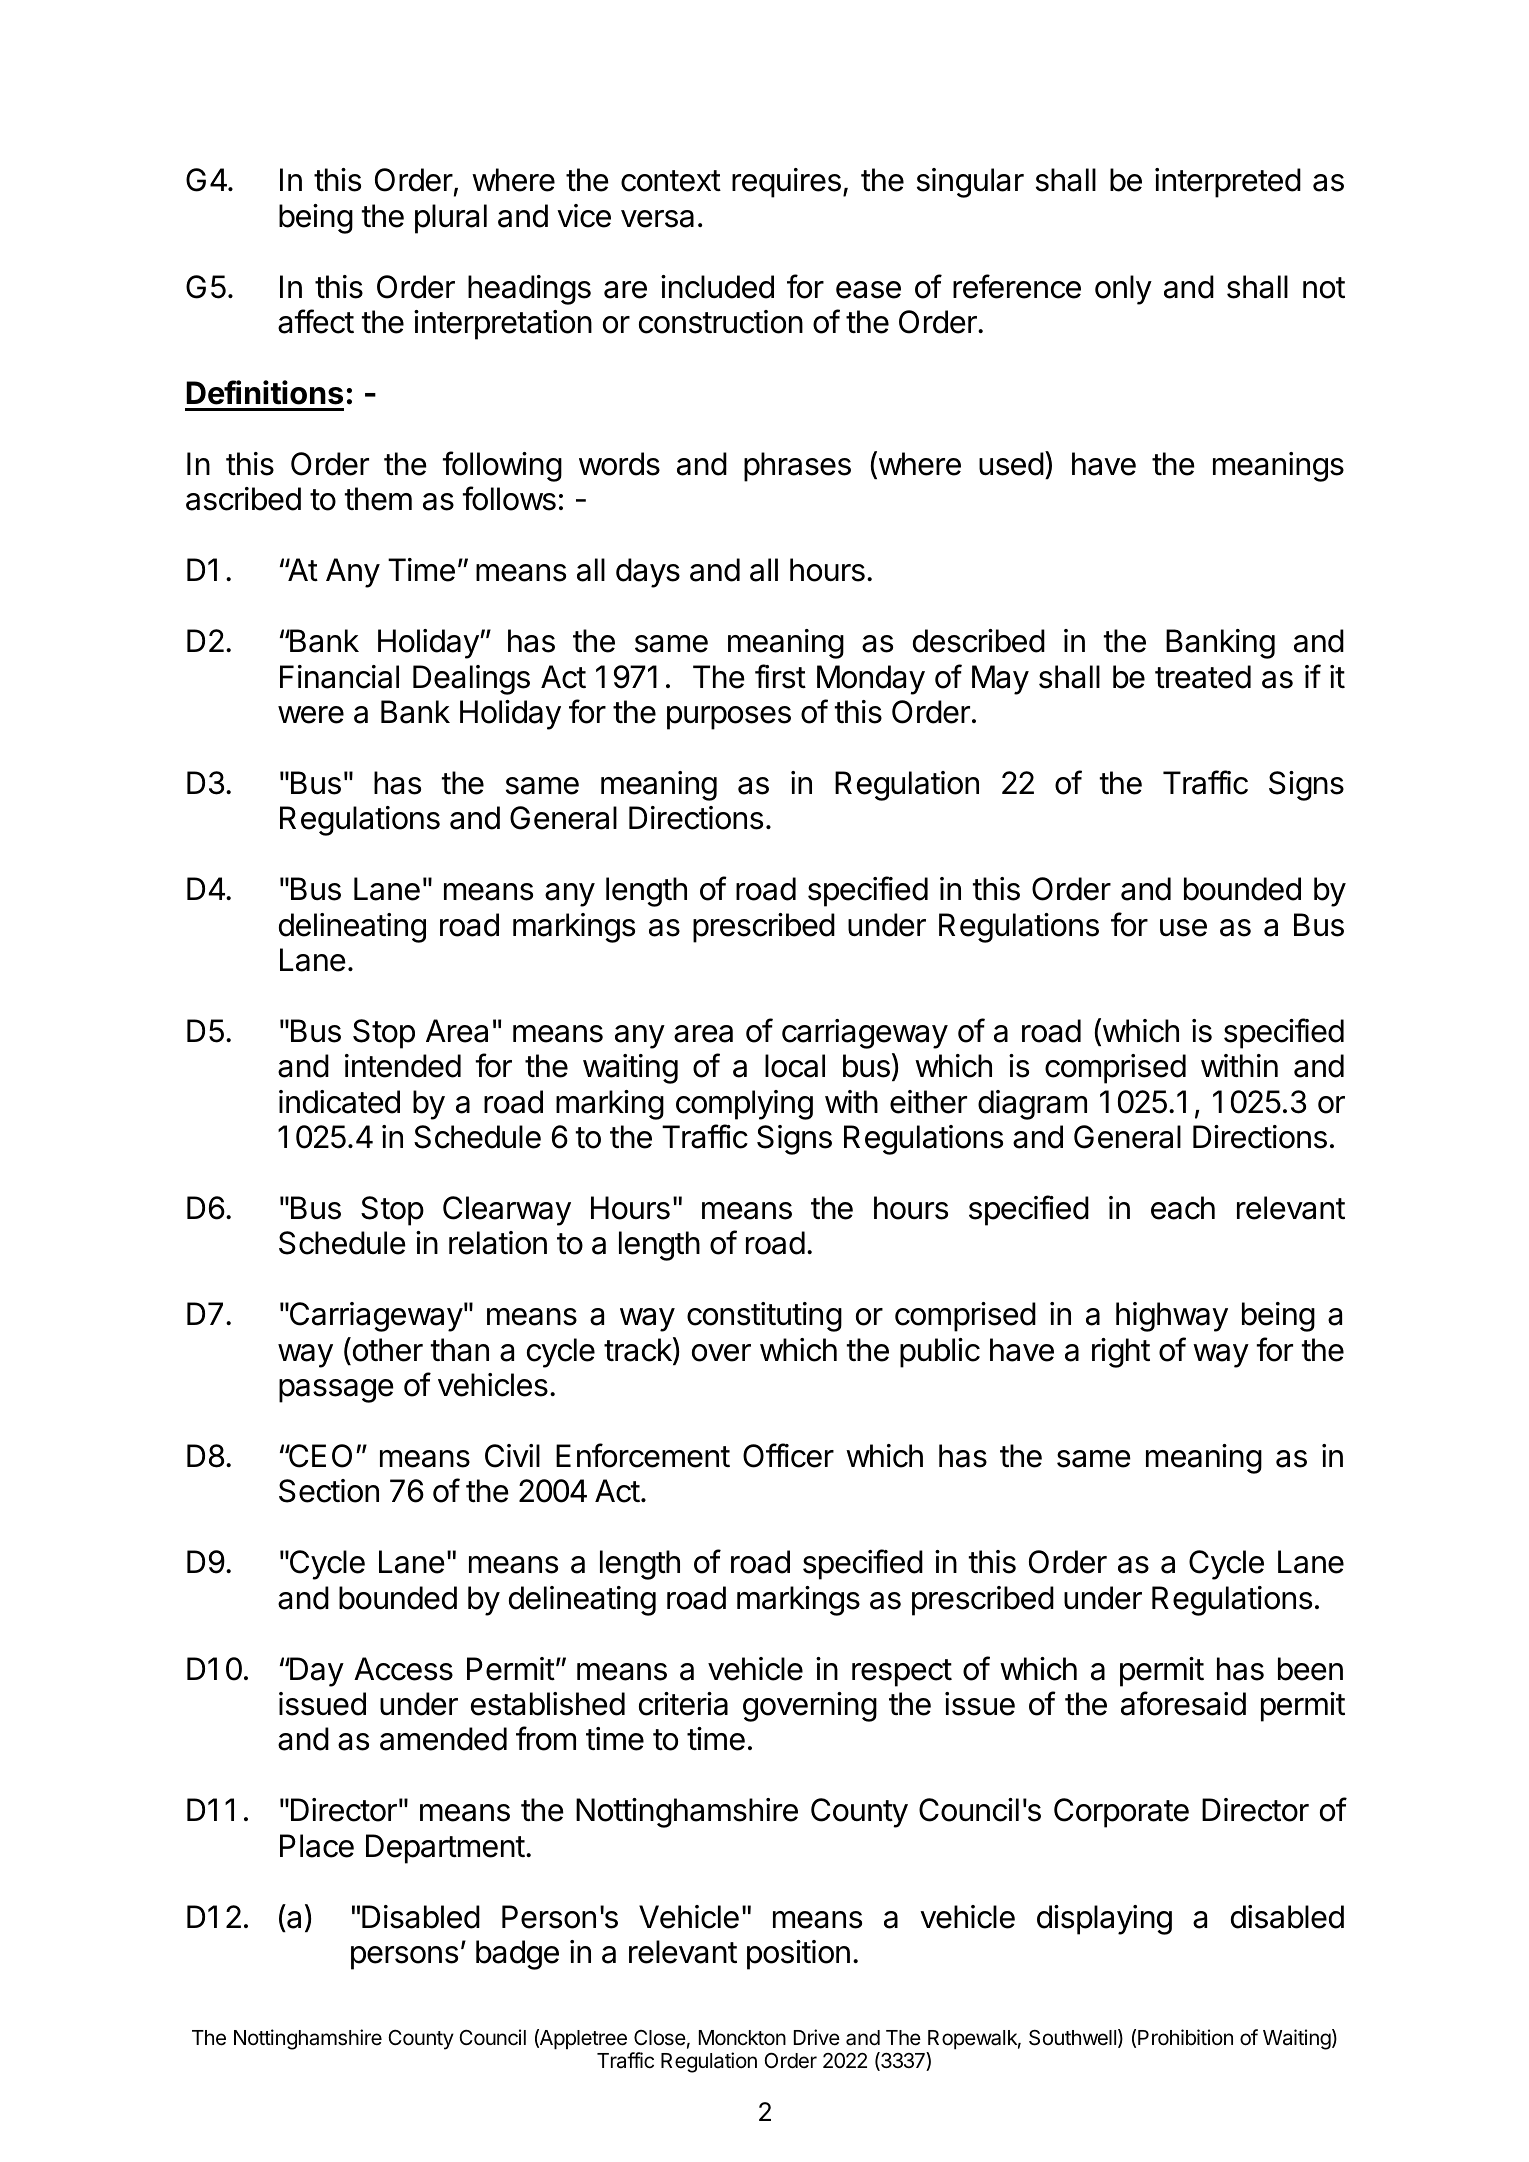  I want to click on each, so click(1183, 1208).
